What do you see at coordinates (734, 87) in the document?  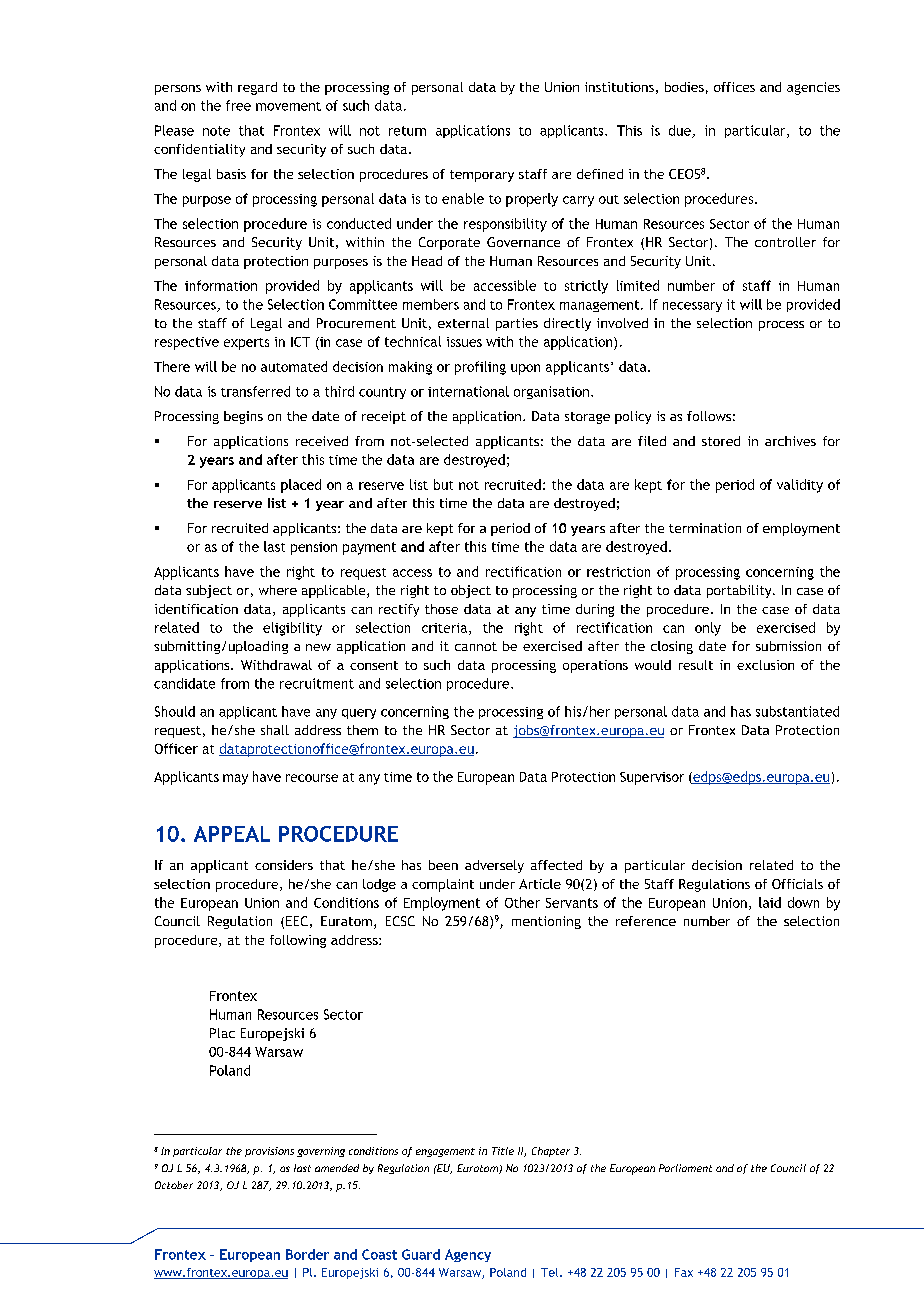 I see `offices` at bounding box center [734, 87].
